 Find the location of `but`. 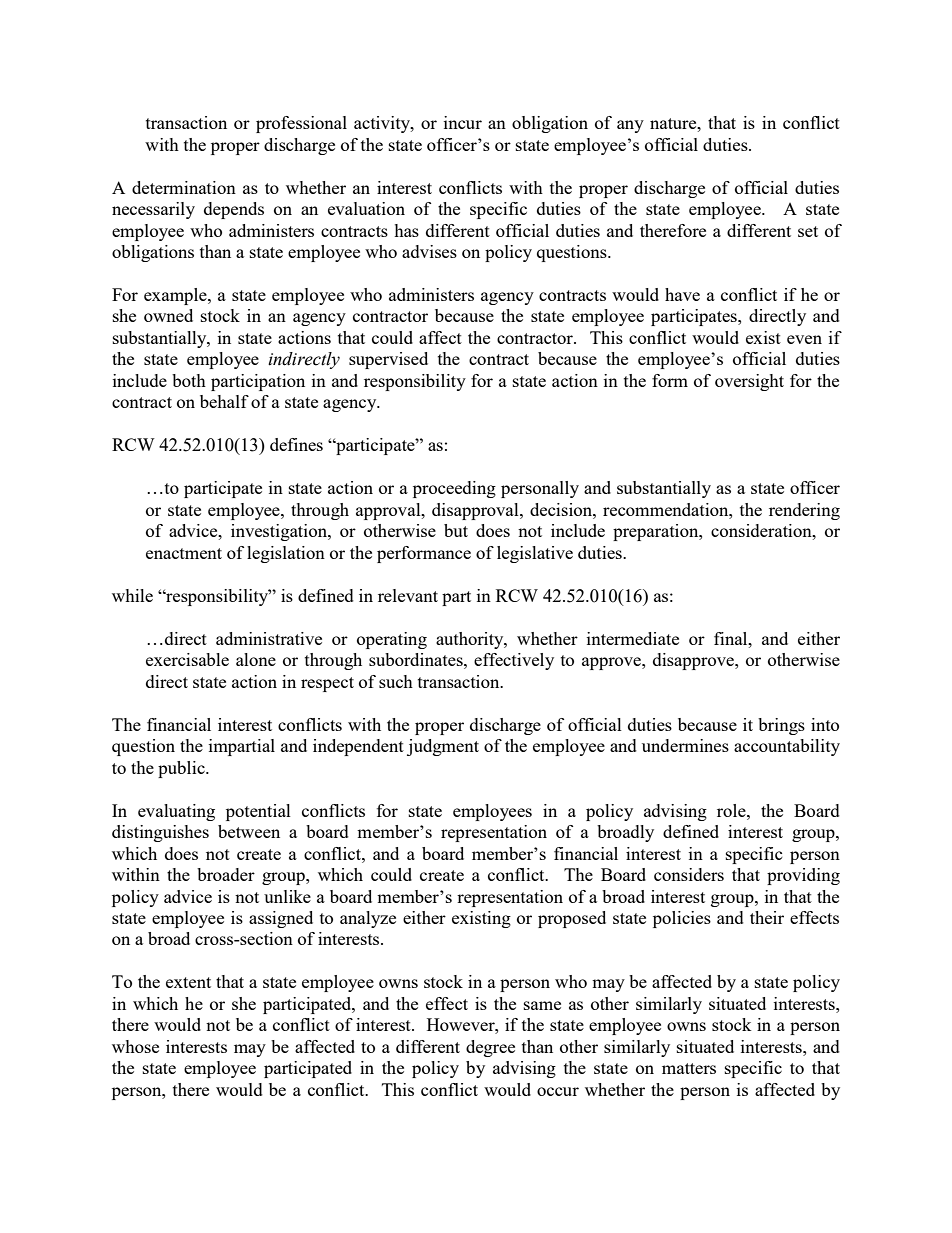

but is located at coordinates (456, 530).
